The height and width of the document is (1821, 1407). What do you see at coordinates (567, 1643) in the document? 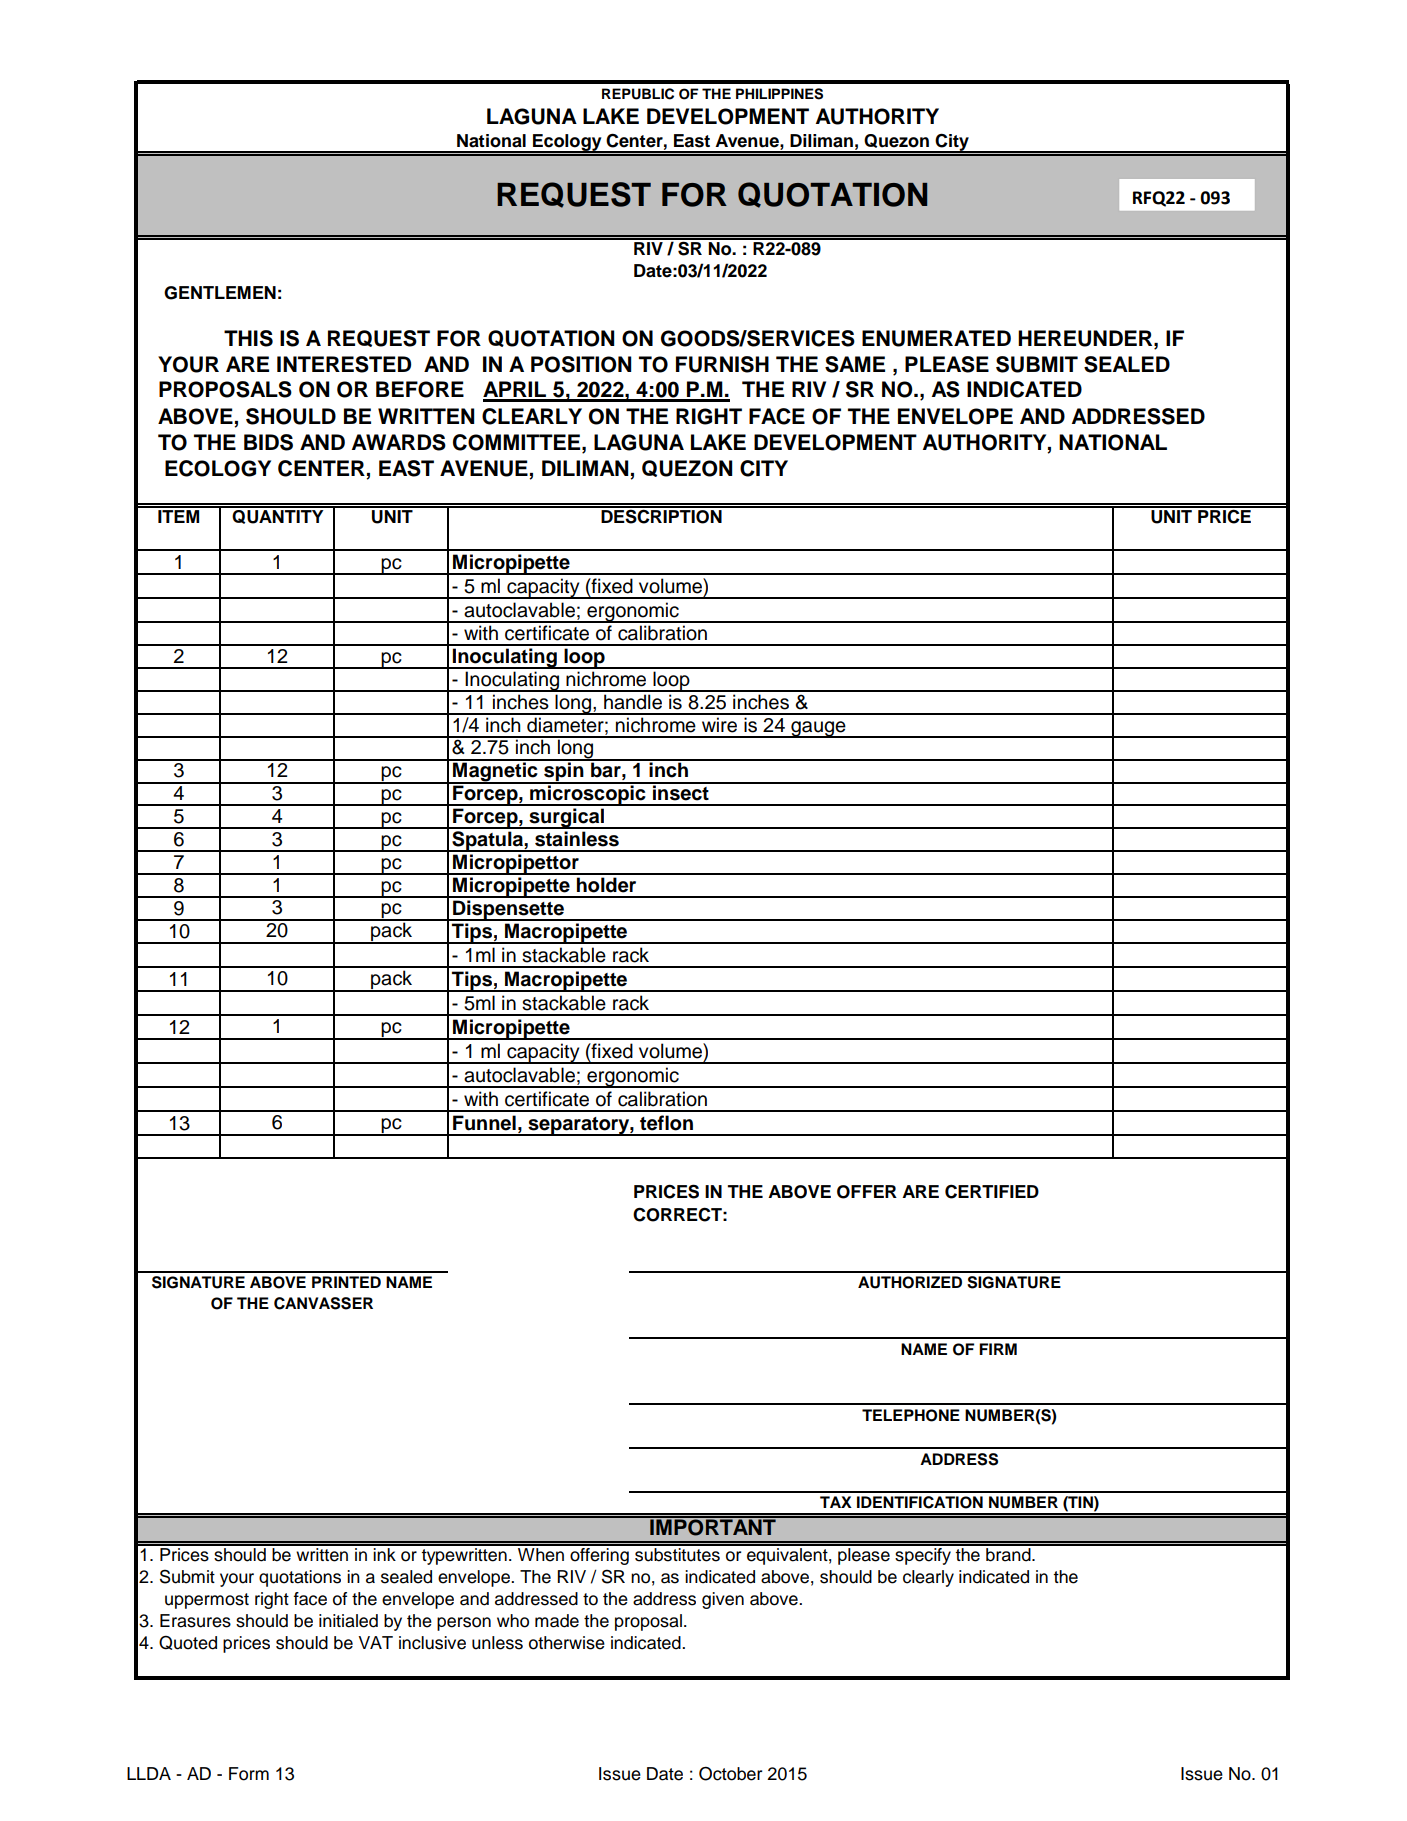
I see `otherwise` at bounding box center [567, 1643].
